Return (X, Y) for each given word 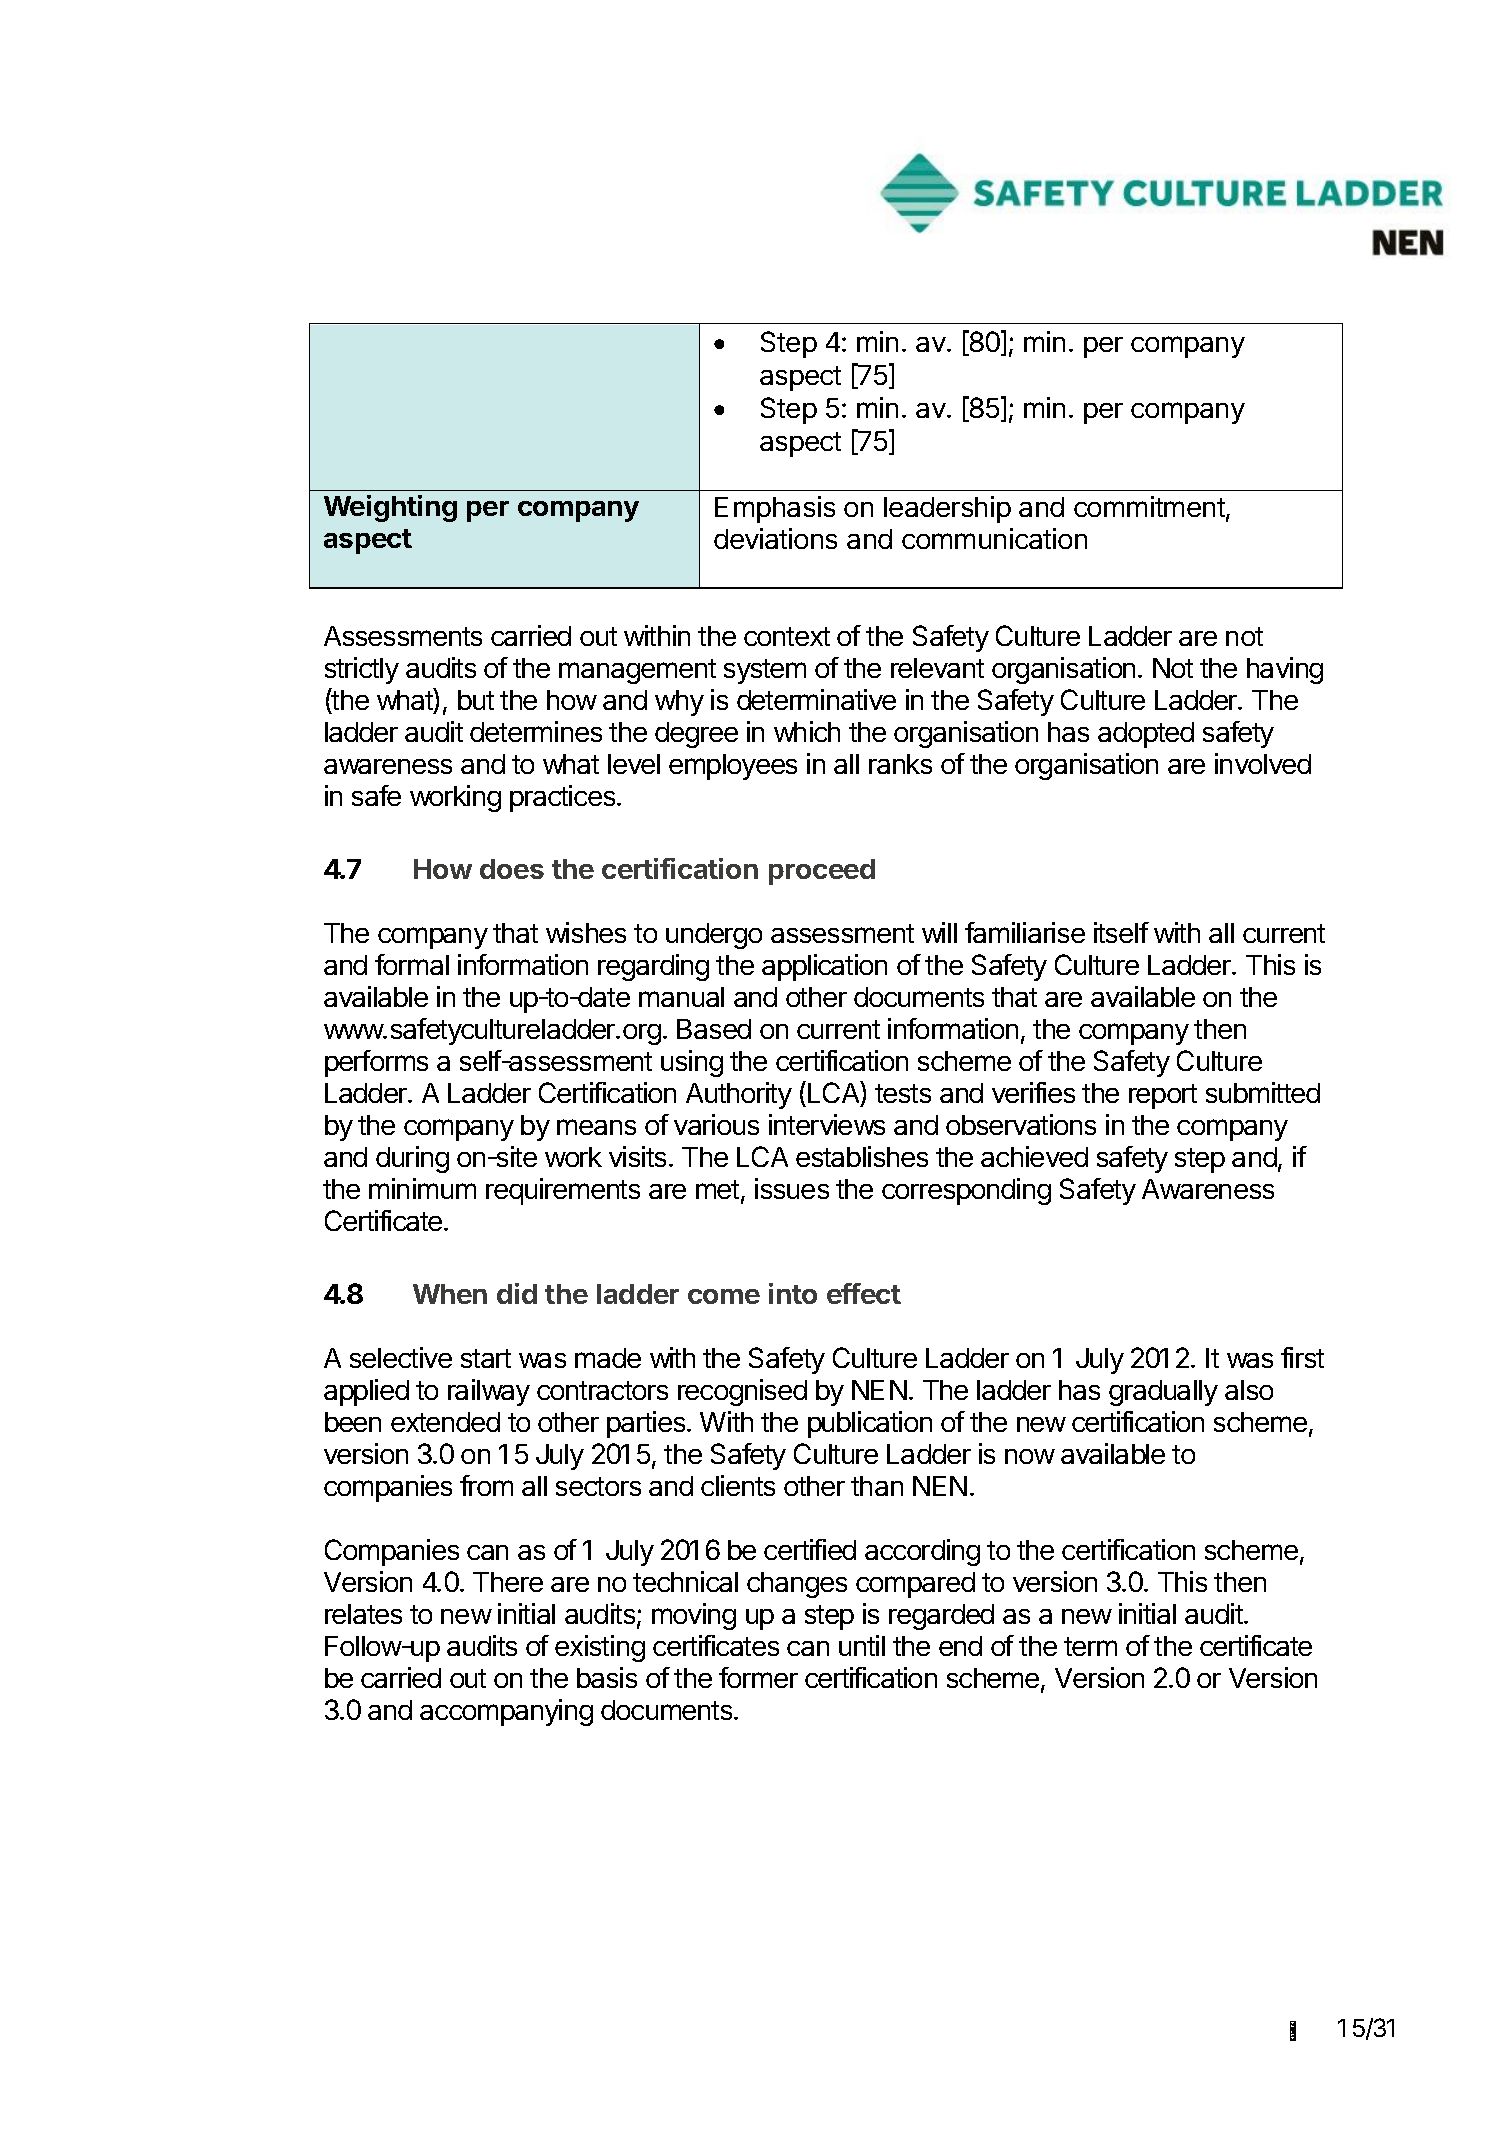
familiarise (1025, 932)
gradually (1163, 1393)
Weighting (390, 508)
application (824, 967)
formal (412, 964)
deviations (775, 538)
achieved (1034, 1156)
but (476, 700)
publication (870, 1424)
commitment (1150, 508)
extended (445, 1422)
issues (792, 1188)
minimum (422, 1188)
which (807, 731)
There (508, 1582)
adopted (1146, 735)
